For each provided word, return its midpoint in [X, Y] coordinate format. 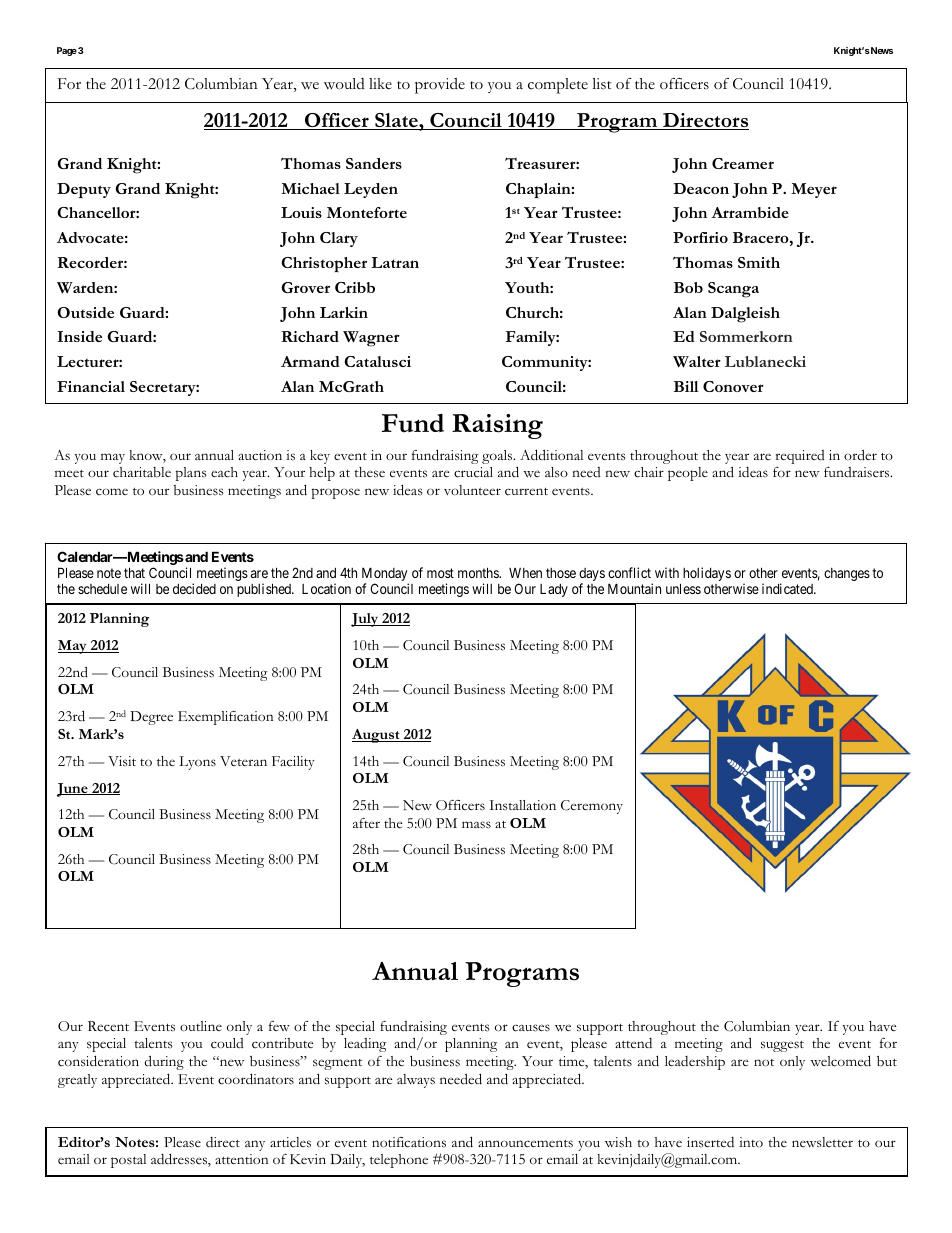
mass [476, 825]
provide [440, 86]
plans [191, 474]
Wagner [371, 339]
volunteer [472, 490]
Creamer [743, 163]
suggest [782, 1046]
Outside [85, 312]
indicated [788, 588]
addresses [180, 1160]
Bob [688, 287]
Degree [151, 718]
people [688, 474]
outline [201, 1026]
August [377, 736]
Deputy [84, 191]
